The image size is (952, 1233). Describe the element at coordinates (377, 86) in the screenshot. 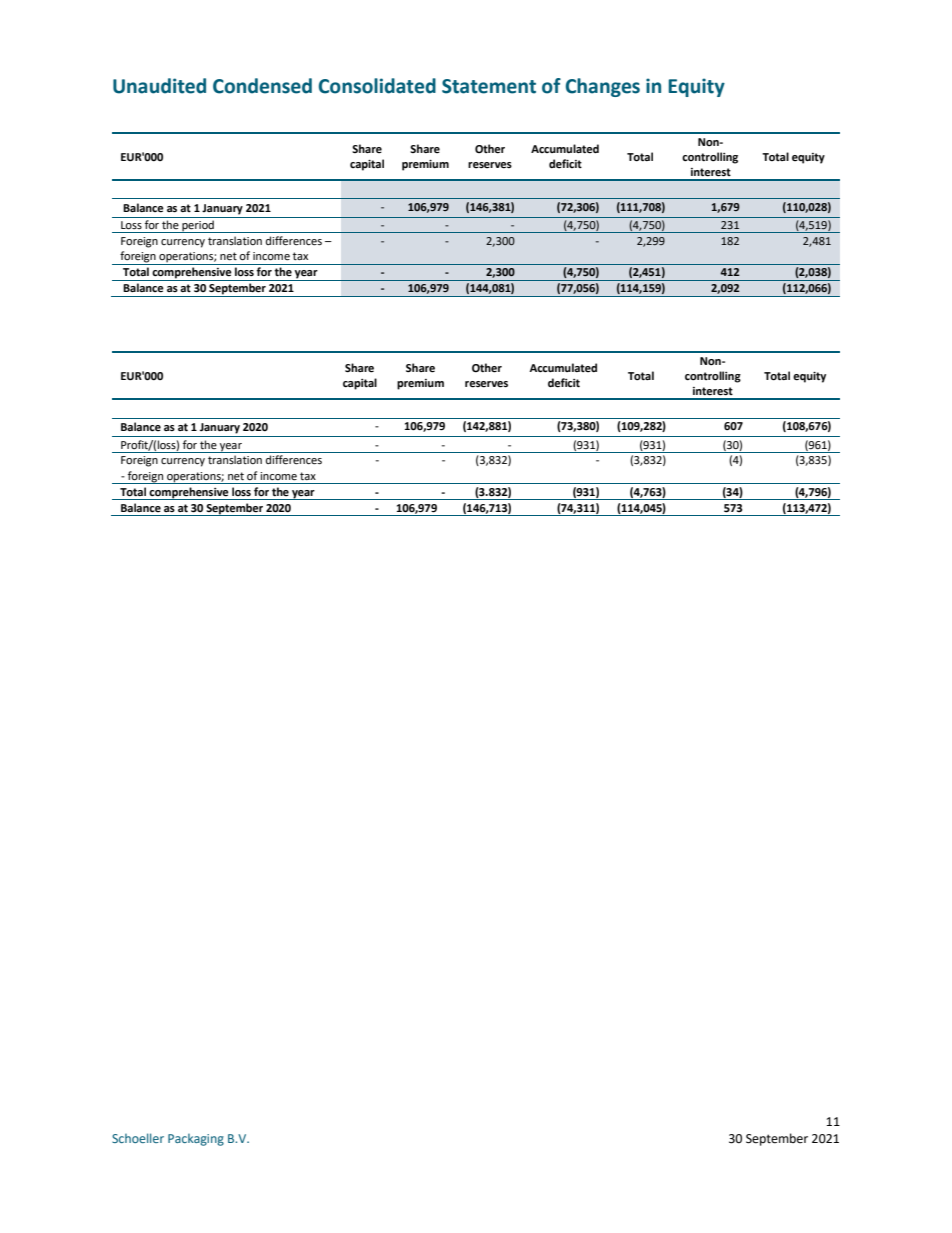

I see `Consolidated` at that location.
